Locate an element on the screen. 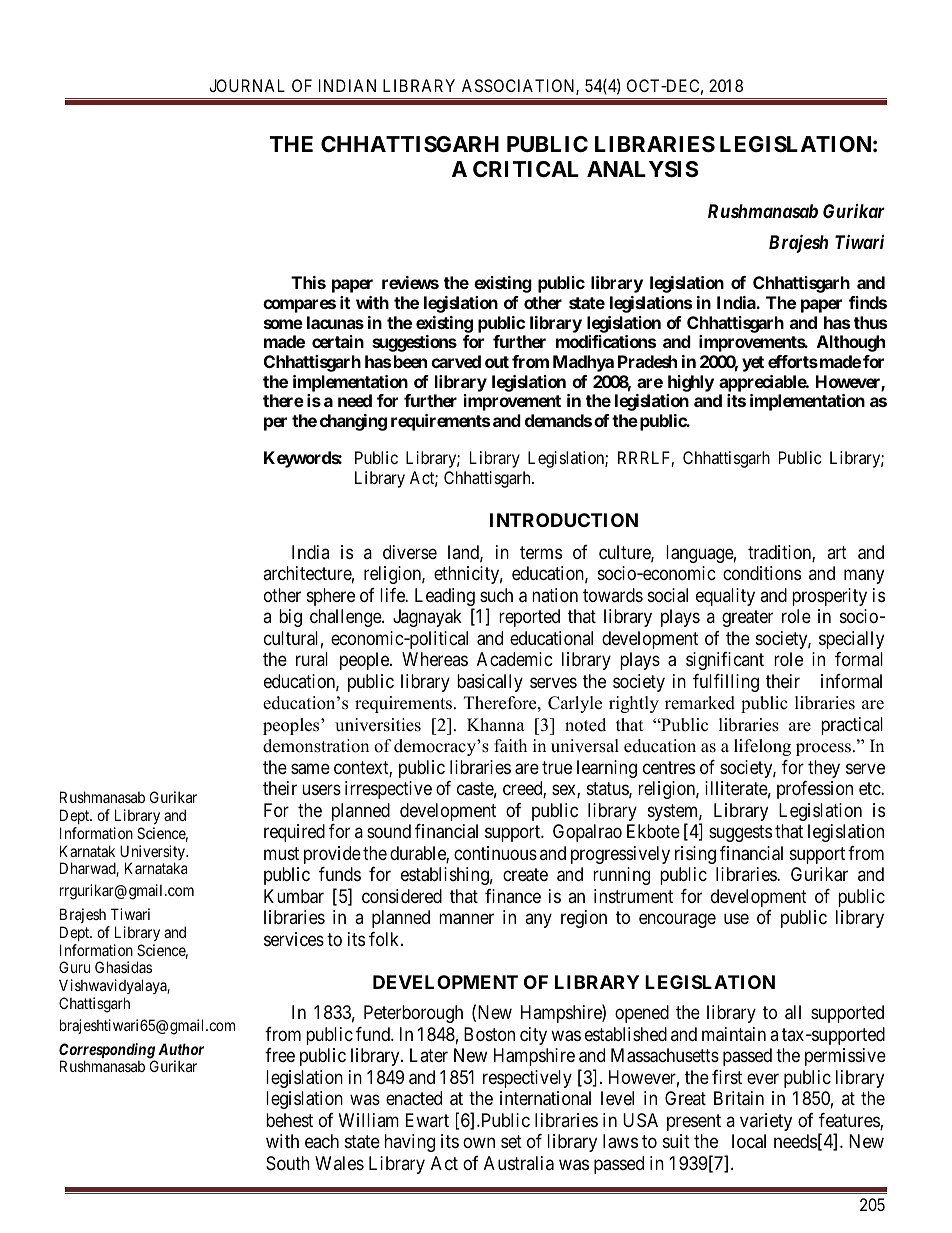  changing is located at coordinates (353, 422).
